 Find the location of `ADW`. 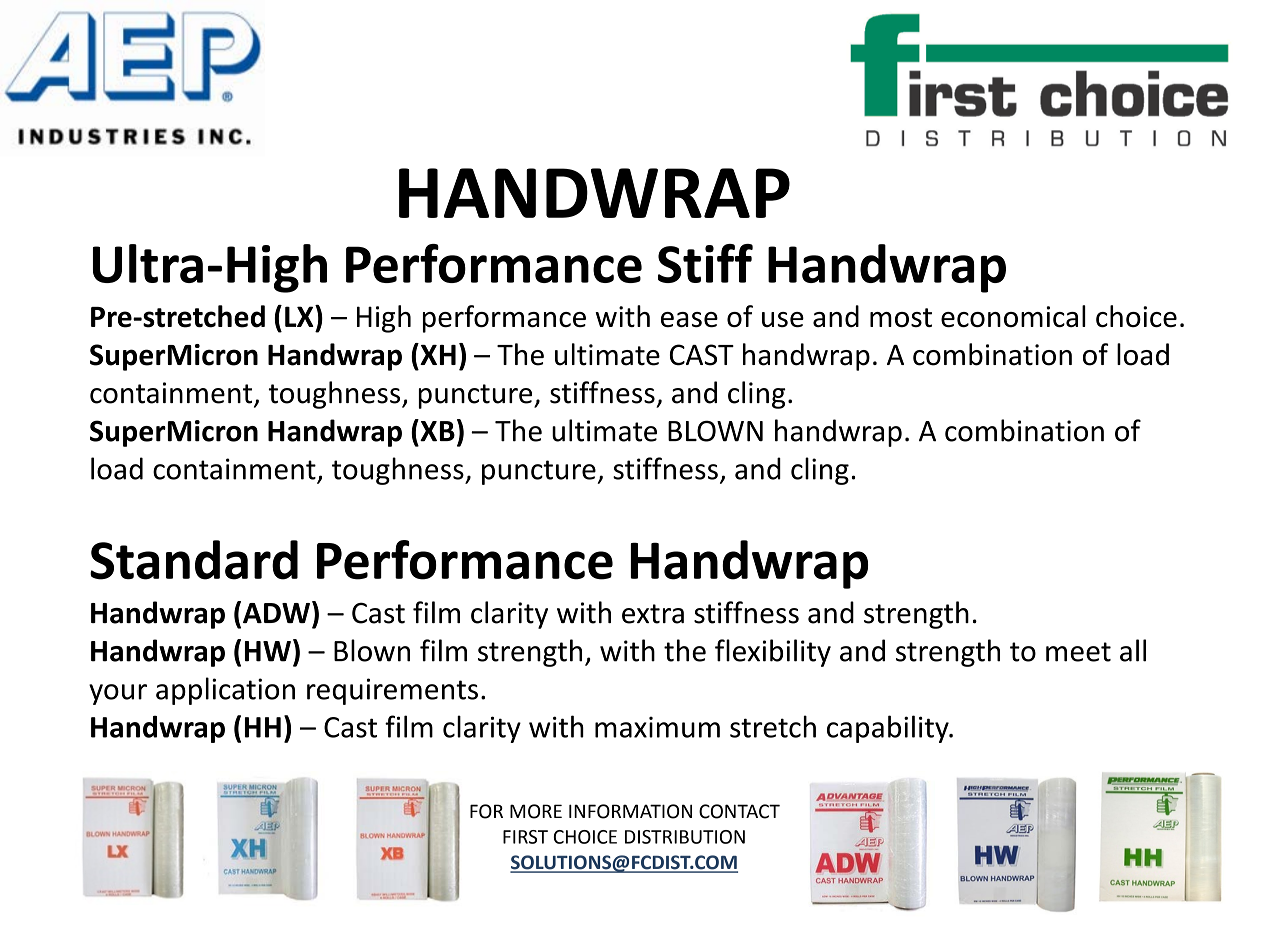

ADW is located at coordinates (276, 613).
